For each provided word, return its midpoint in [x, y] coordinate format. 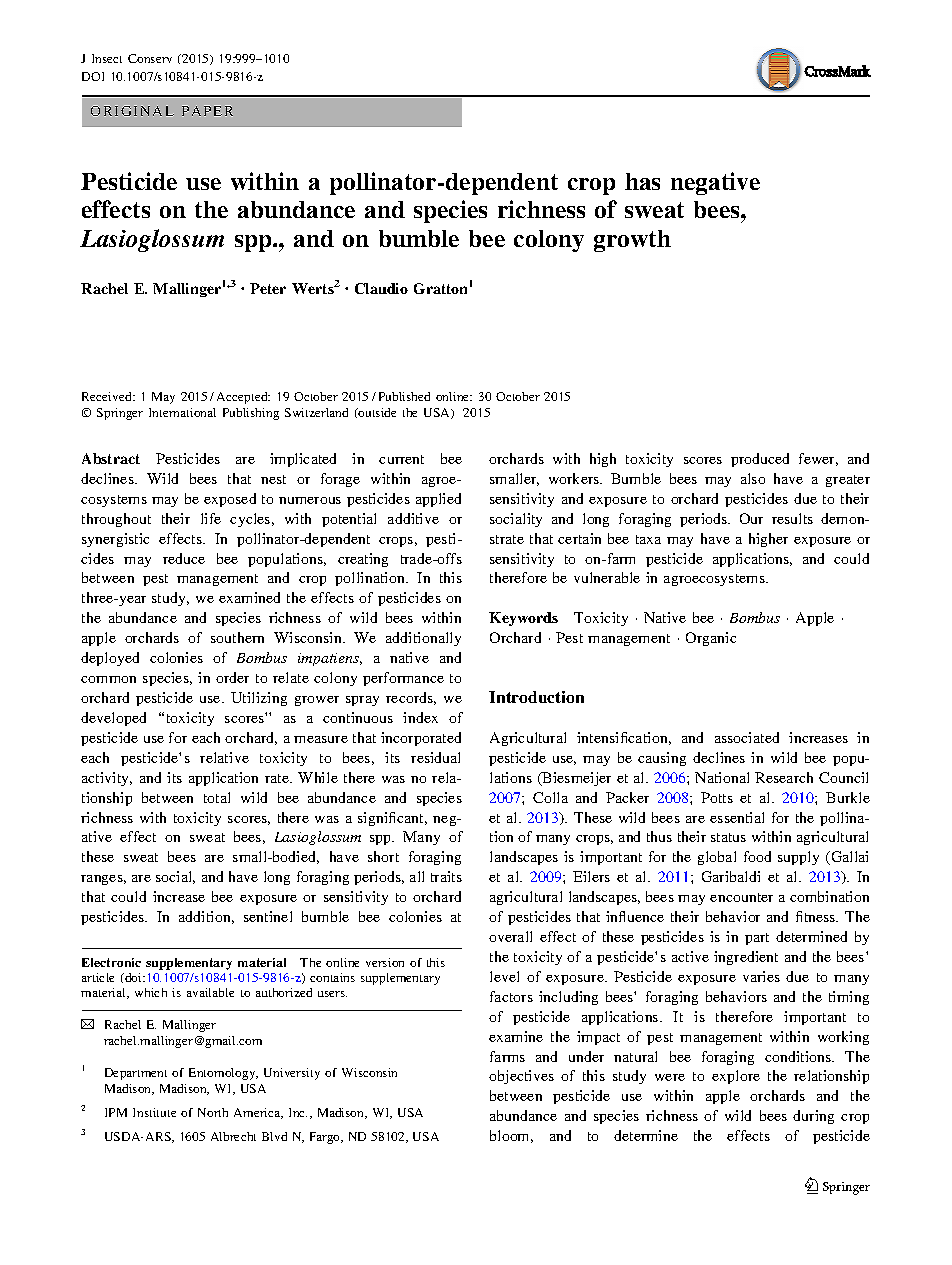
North [213, 1112]
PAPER [207, 111]
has [642, 181]
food [757, 856]
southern [237, 637]
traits [446, 876]
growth [632, 241]
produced [760, 460]
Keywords [523, 619]
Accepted [243, 398]
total [217, 797]
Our [751, 518]
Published [404, 396]
